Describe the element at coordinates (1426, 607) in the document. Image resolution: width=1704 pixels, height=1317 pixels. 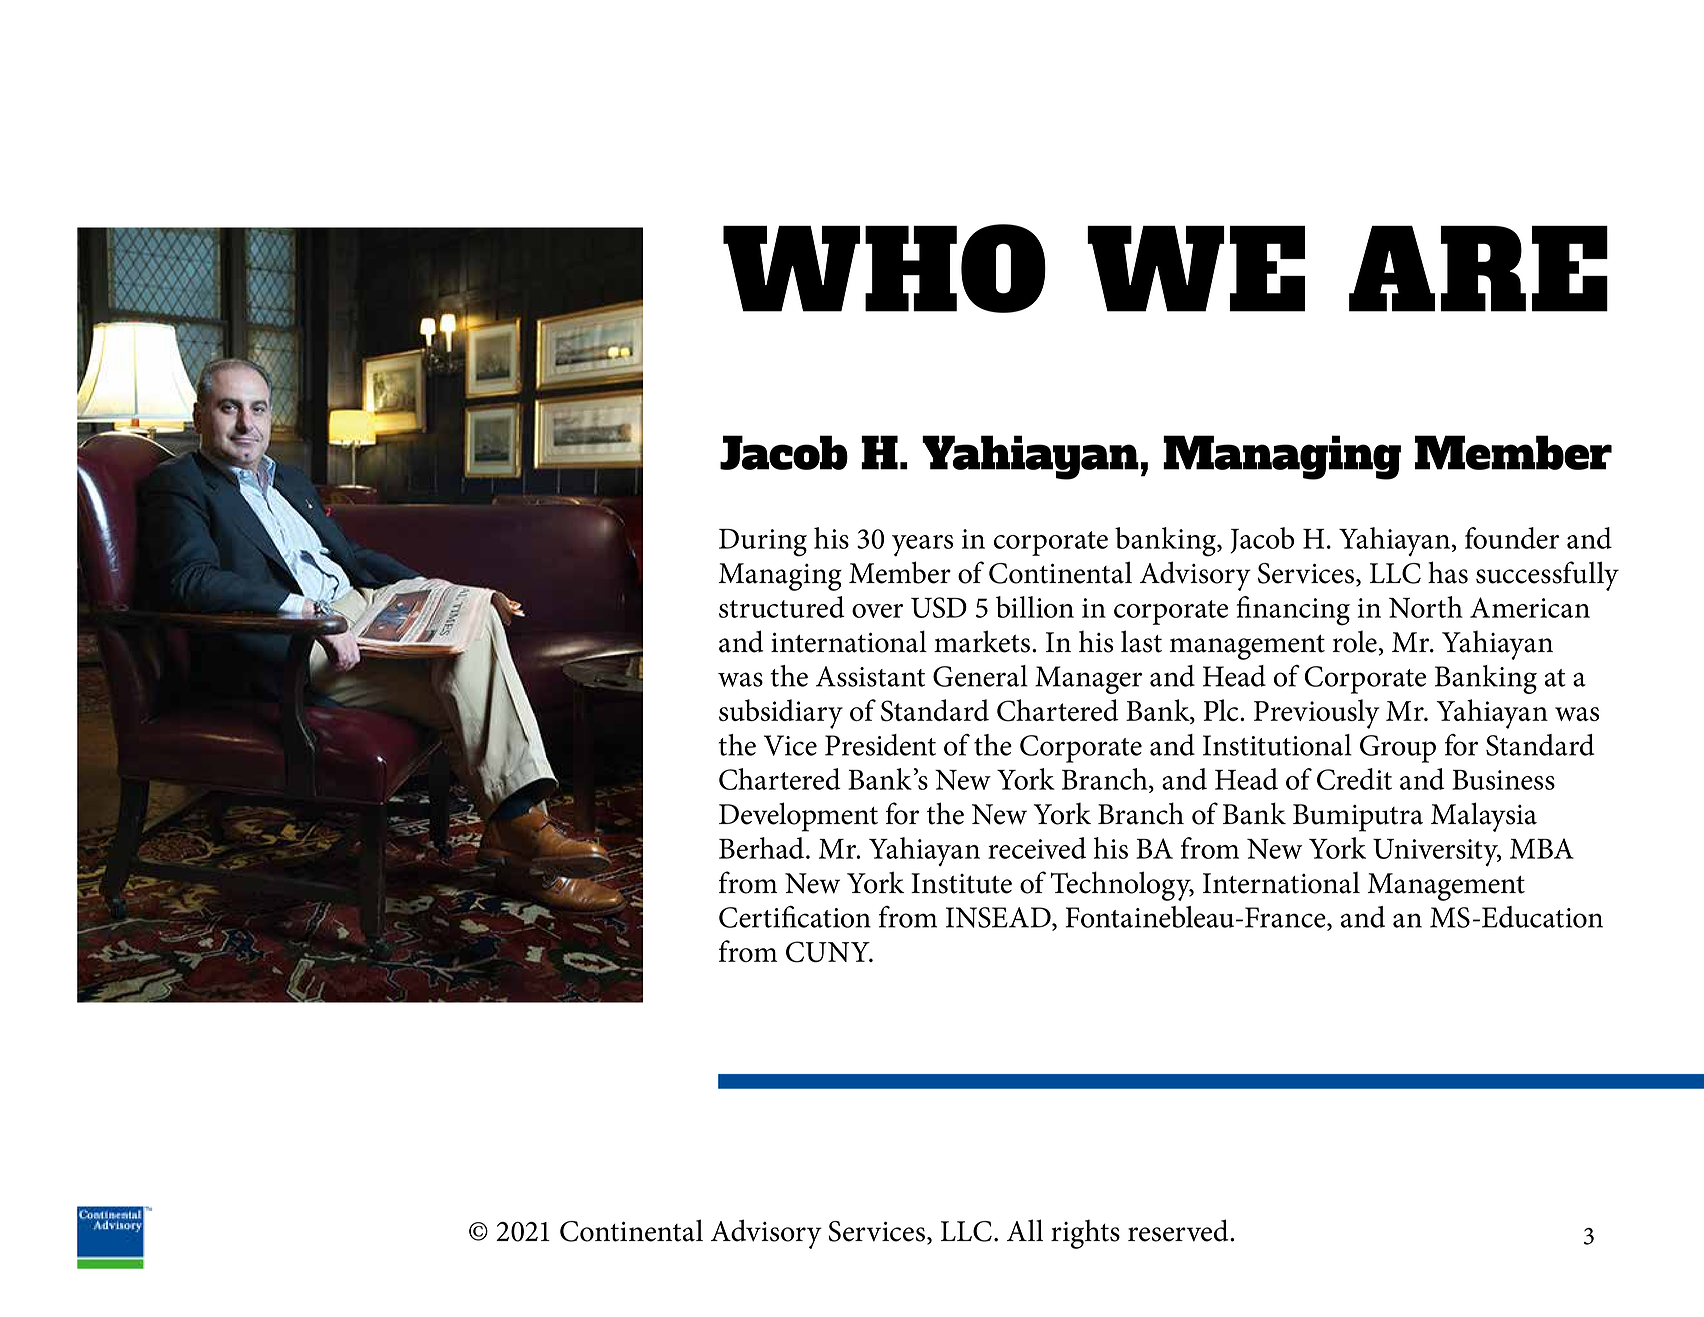
I see `North` at that location.
